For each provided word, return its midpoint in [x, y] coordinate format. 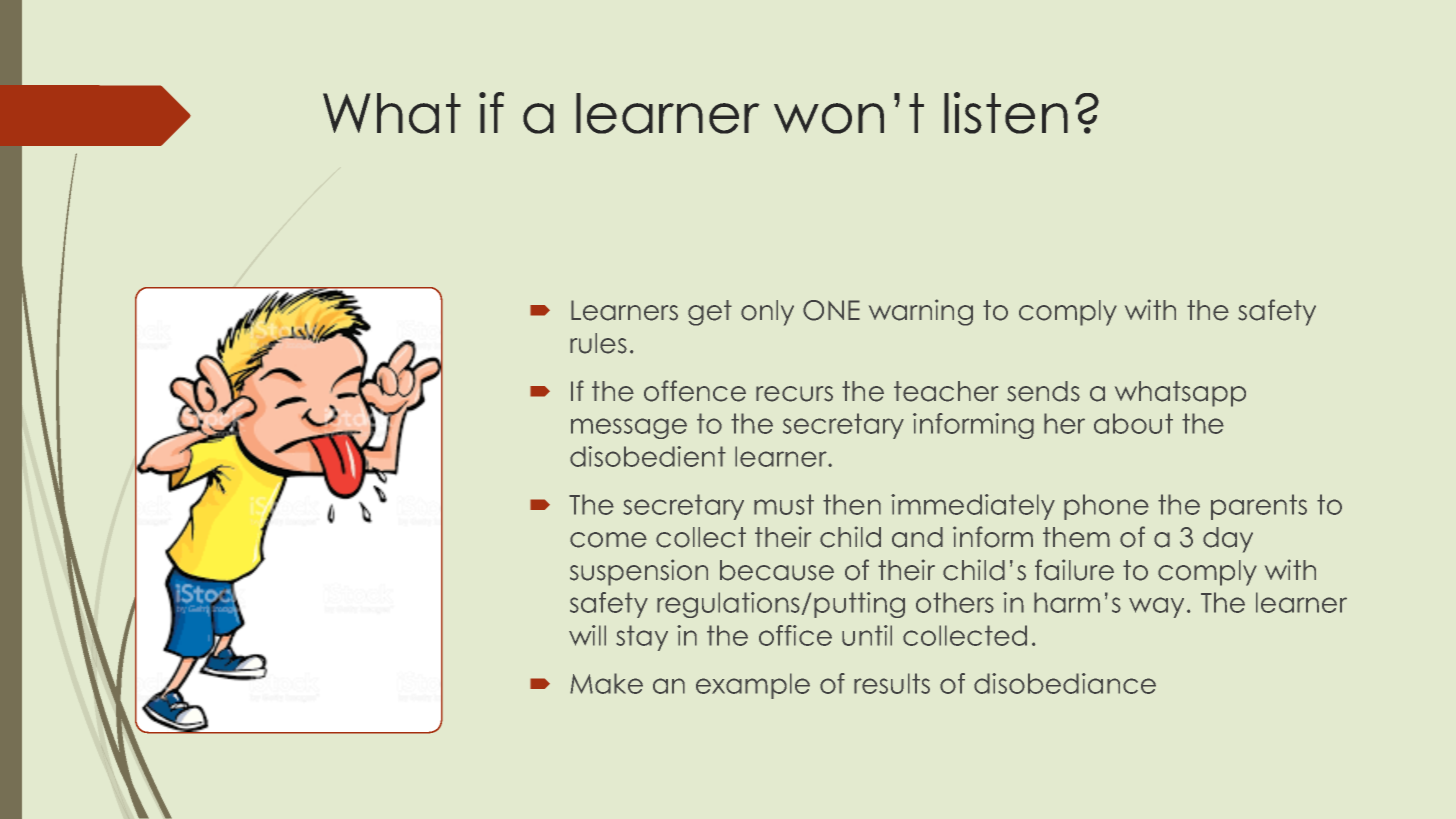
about [1133, 423]
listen [1006, 113]
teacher [946, 391]
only [767, 313]
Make [606, 683]
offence [695, 391]
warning [921, 312]
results [892, 683]
